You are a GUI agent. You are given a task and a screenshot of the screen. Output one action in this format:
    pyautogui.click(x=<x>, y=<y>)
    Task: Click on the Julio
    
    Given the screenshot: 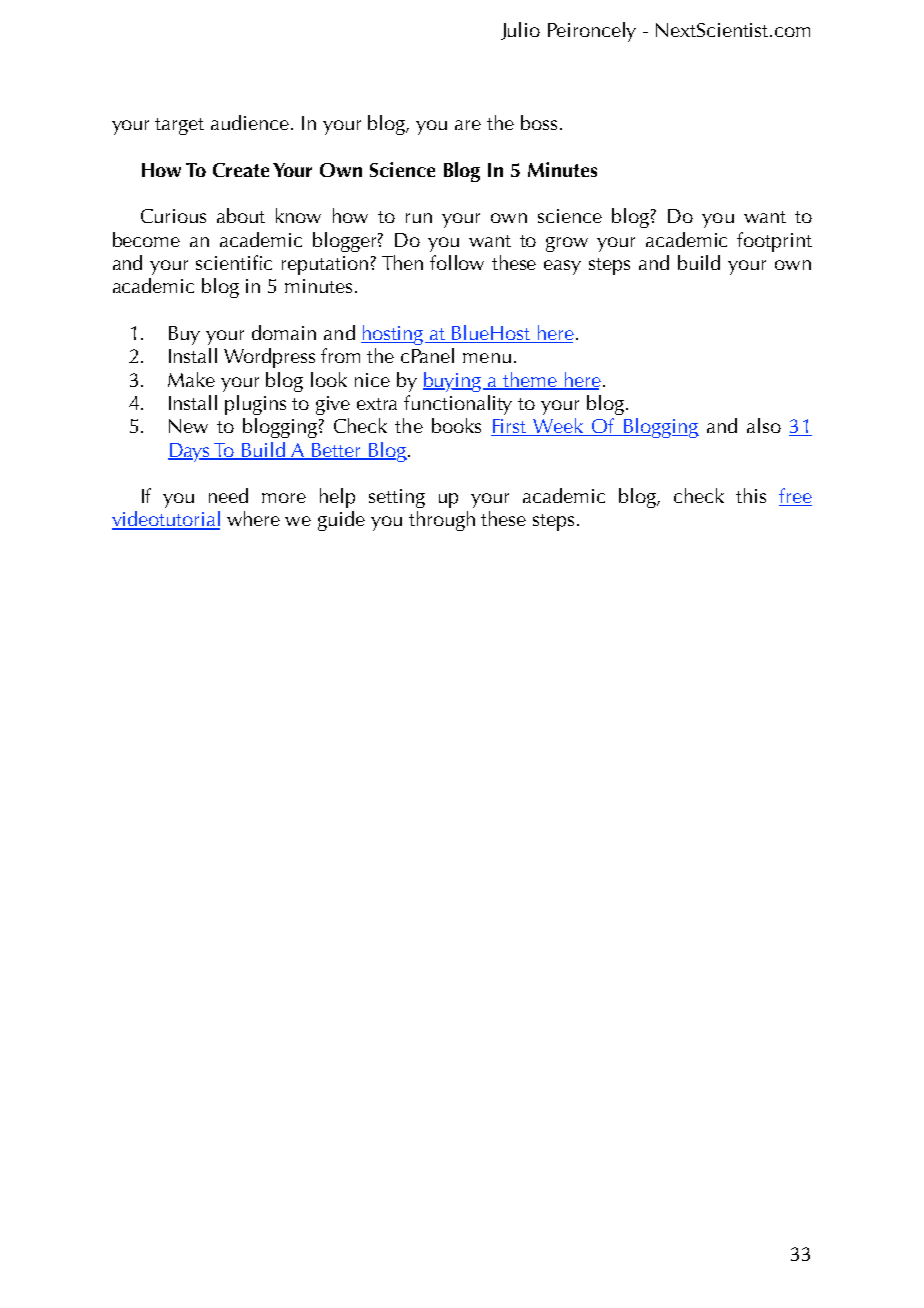 What is the action you would take?
    pyautogui.click(x=520, y=31)
